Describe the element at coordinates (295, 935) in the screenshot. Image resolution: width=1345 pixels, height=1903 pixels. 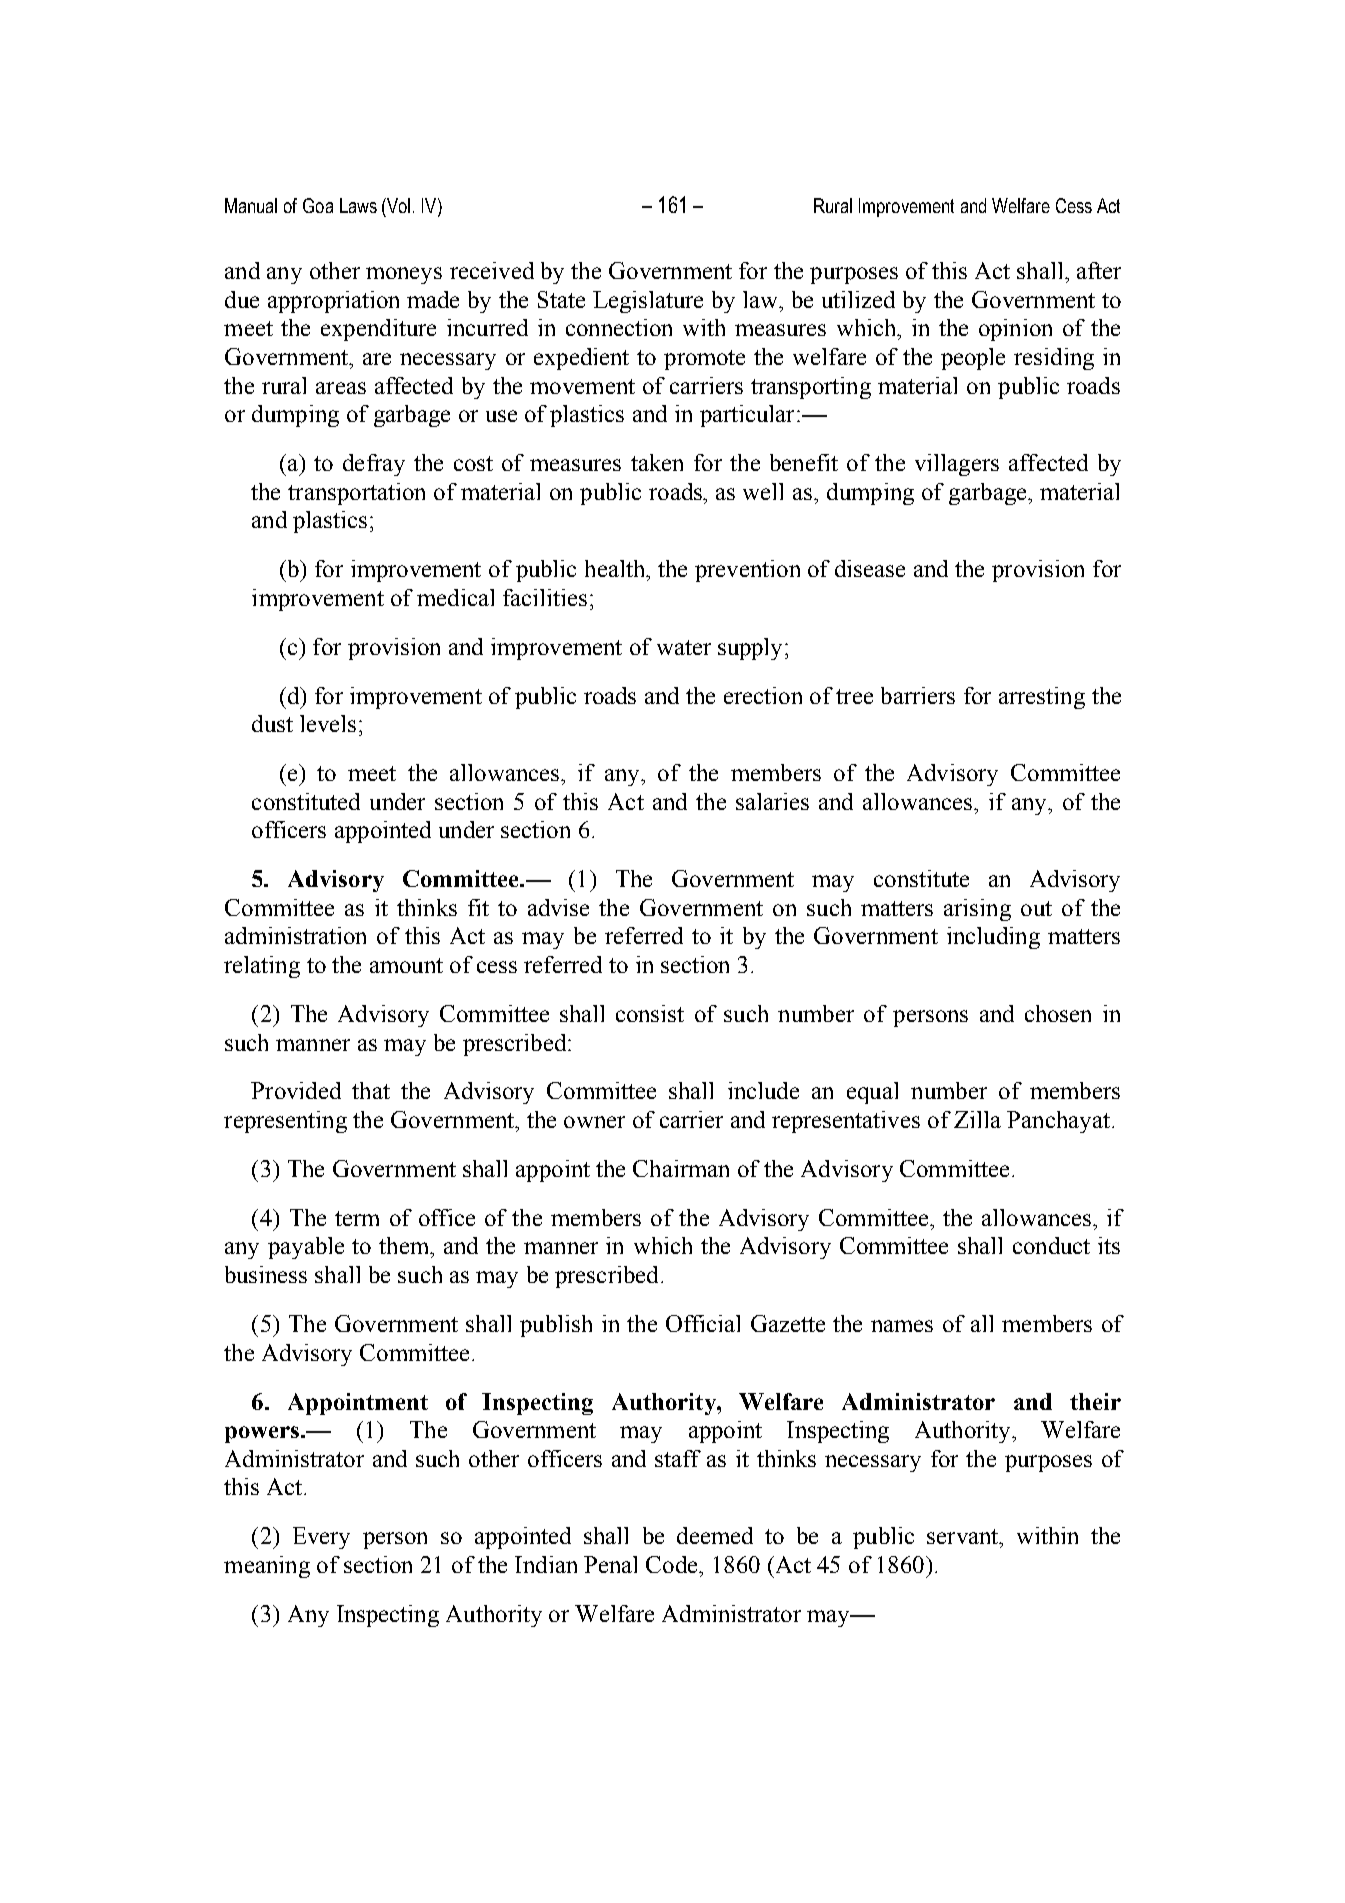
I see `administration` at that location.
